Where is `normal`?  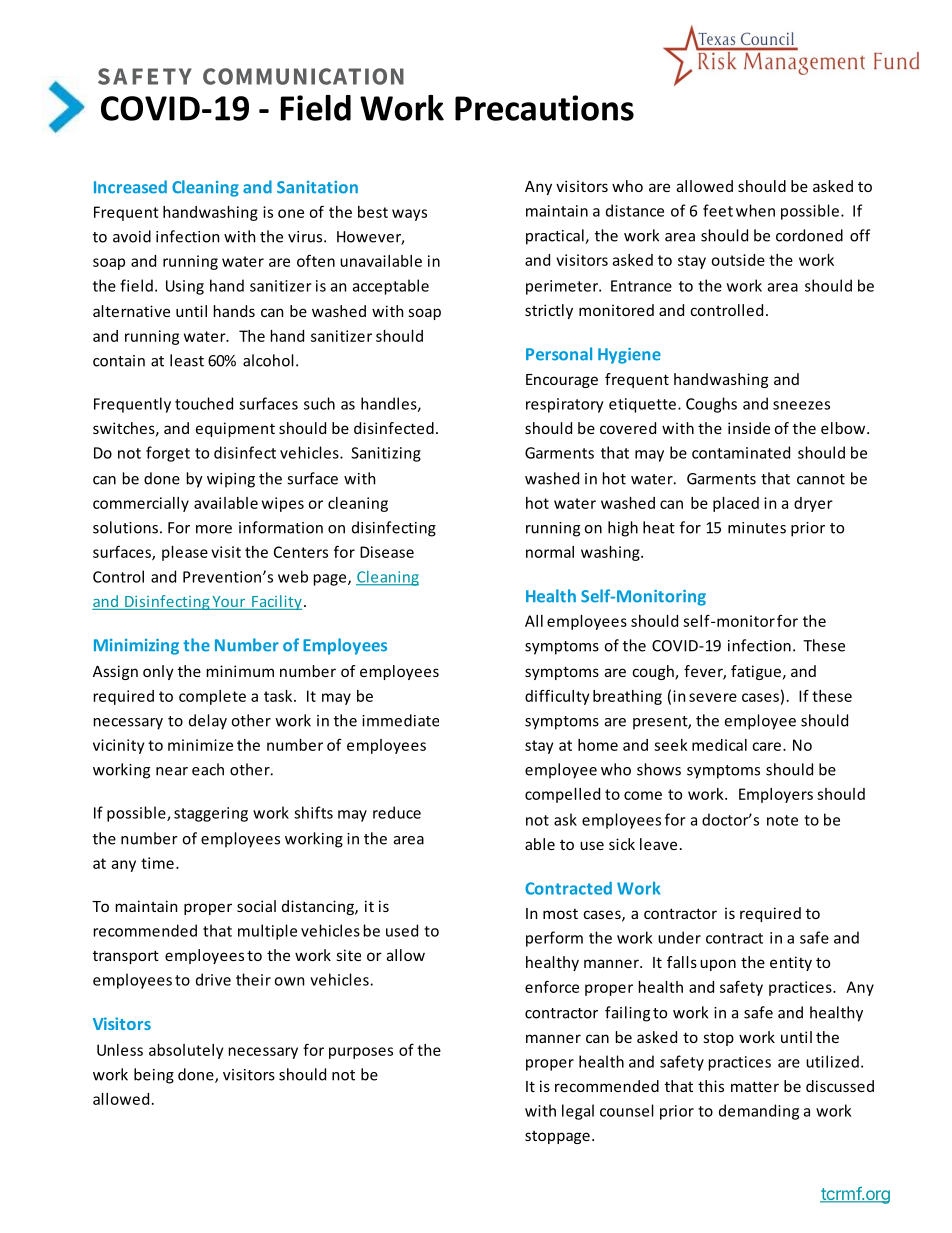
normal is located at coordinates (550, 552).
